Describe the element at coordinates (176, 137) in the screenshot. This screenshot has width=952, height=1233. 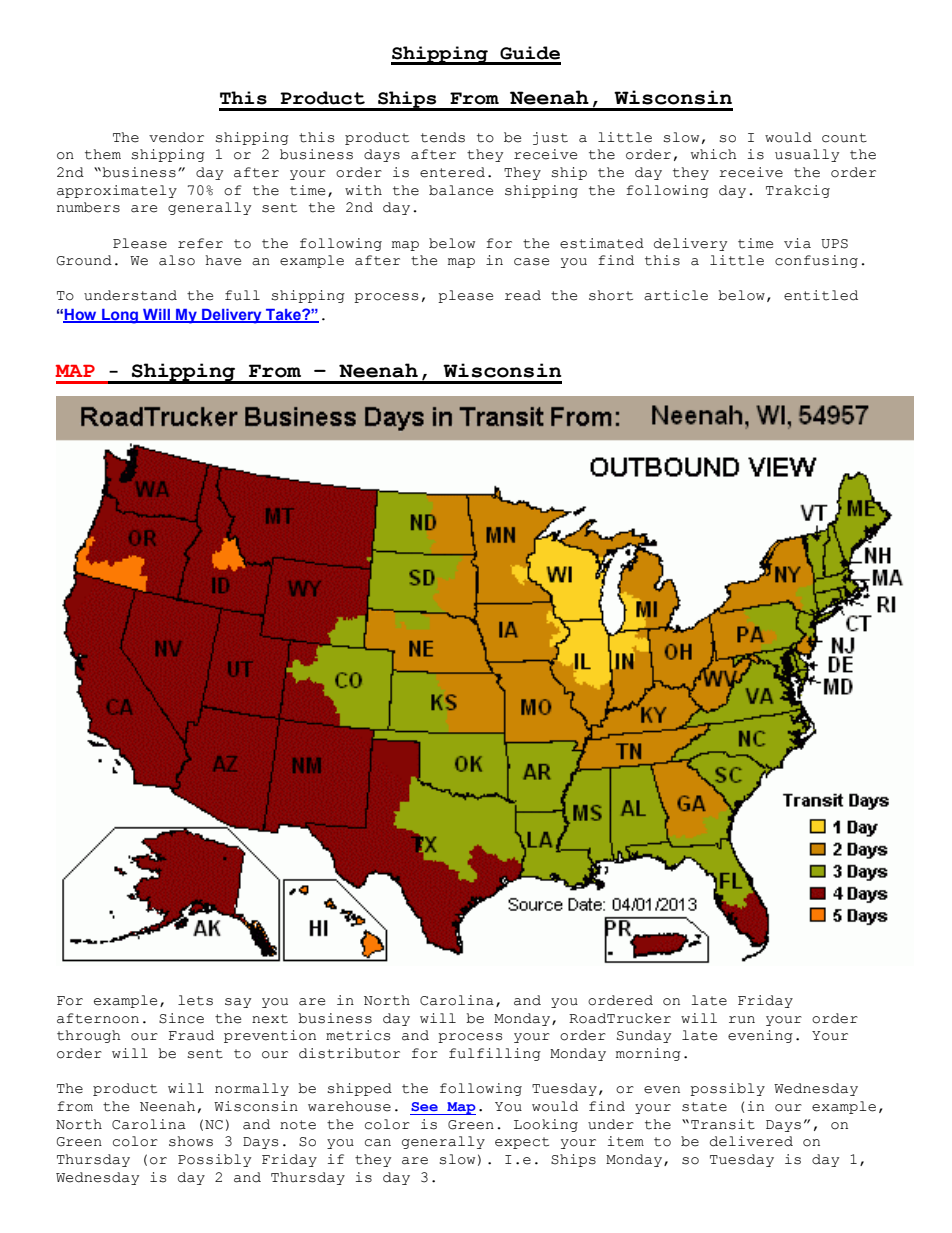
I see `vendor` at that location.
